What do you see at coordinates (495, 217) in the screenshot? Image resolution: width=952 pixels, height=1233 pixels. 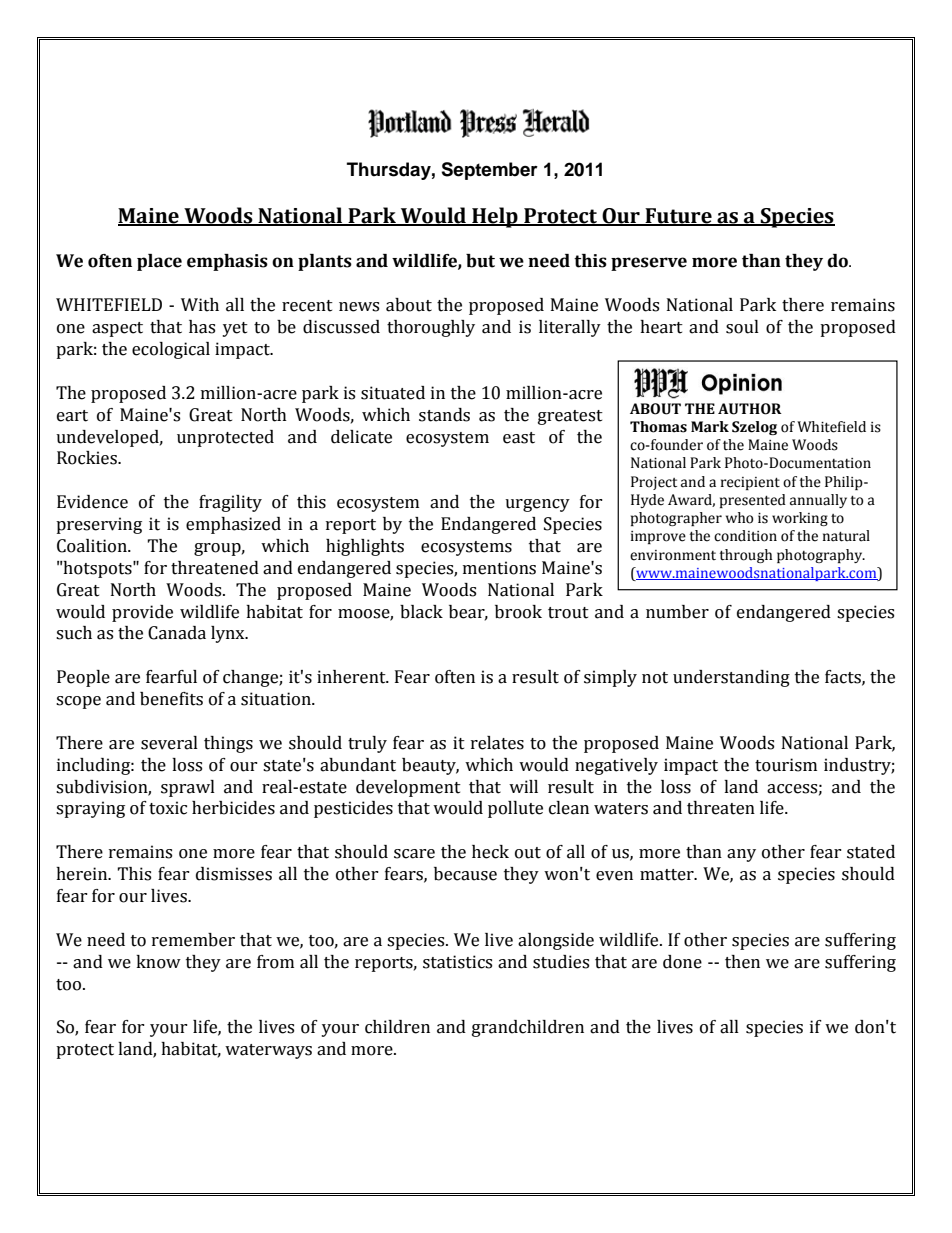 I see `Help` at bounding box center [495, 217].
